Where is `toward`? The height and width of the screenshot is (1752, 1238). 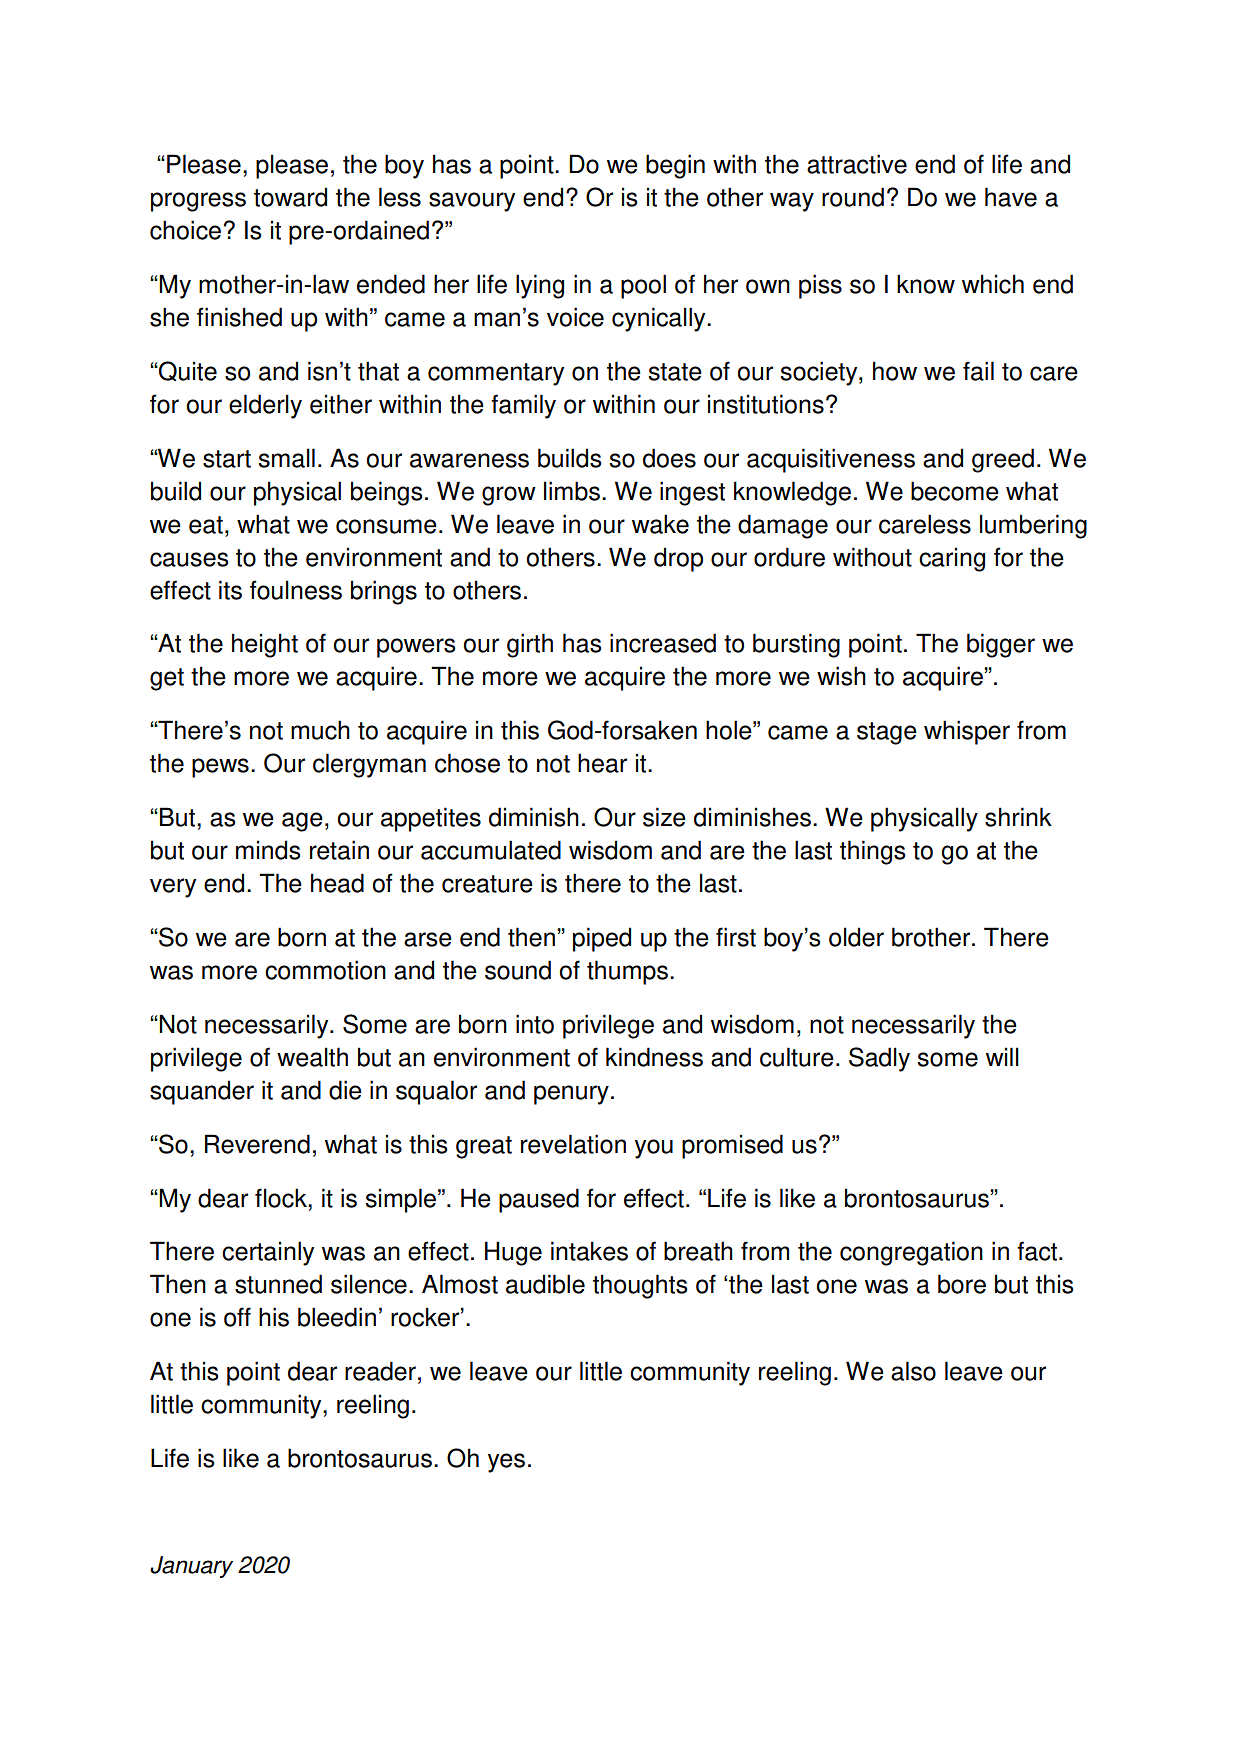
toward is located at coordinates (290, 197).
